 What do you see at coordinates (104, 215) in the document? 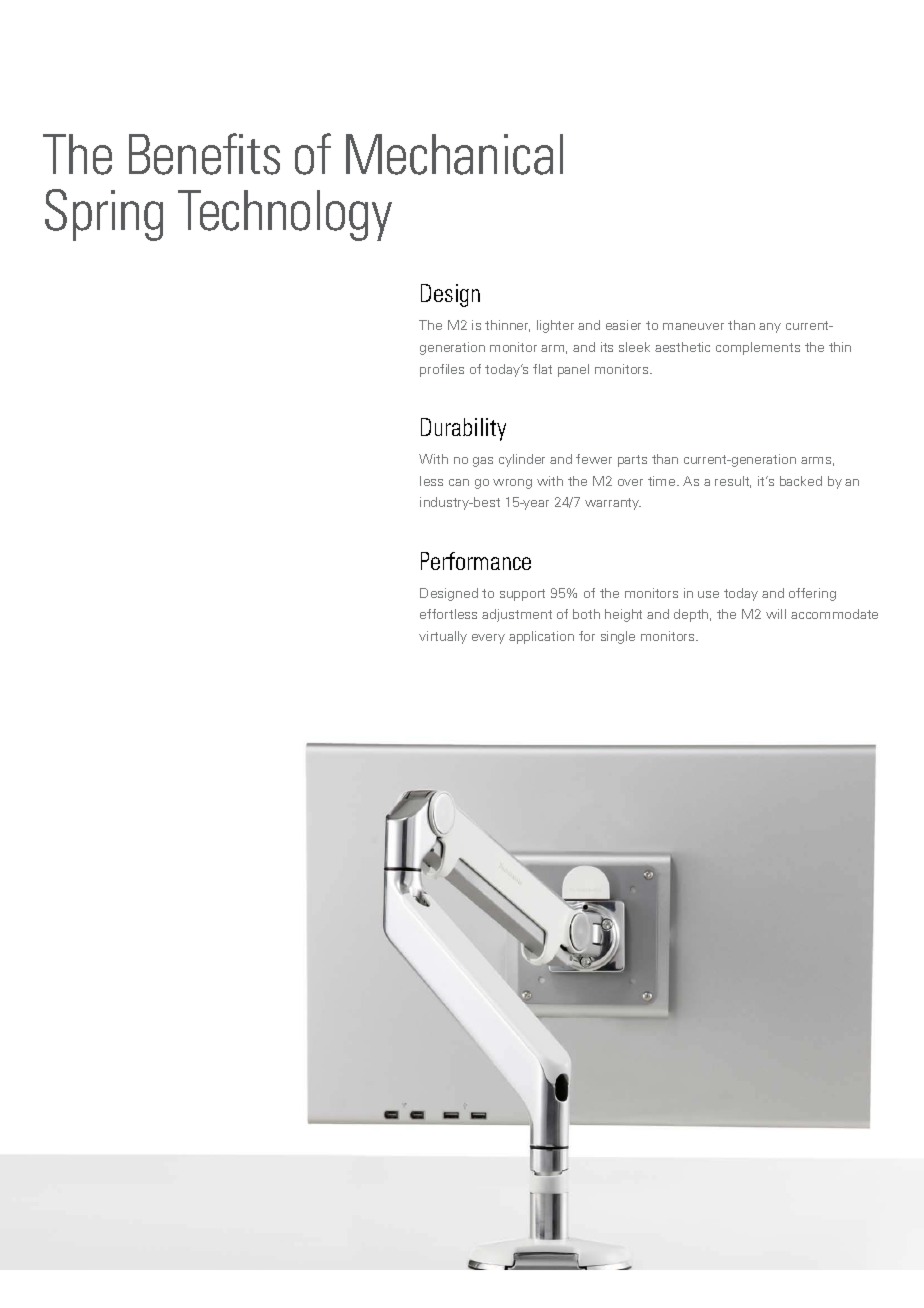
I see `Spring` at bounding box center [104, 215].
